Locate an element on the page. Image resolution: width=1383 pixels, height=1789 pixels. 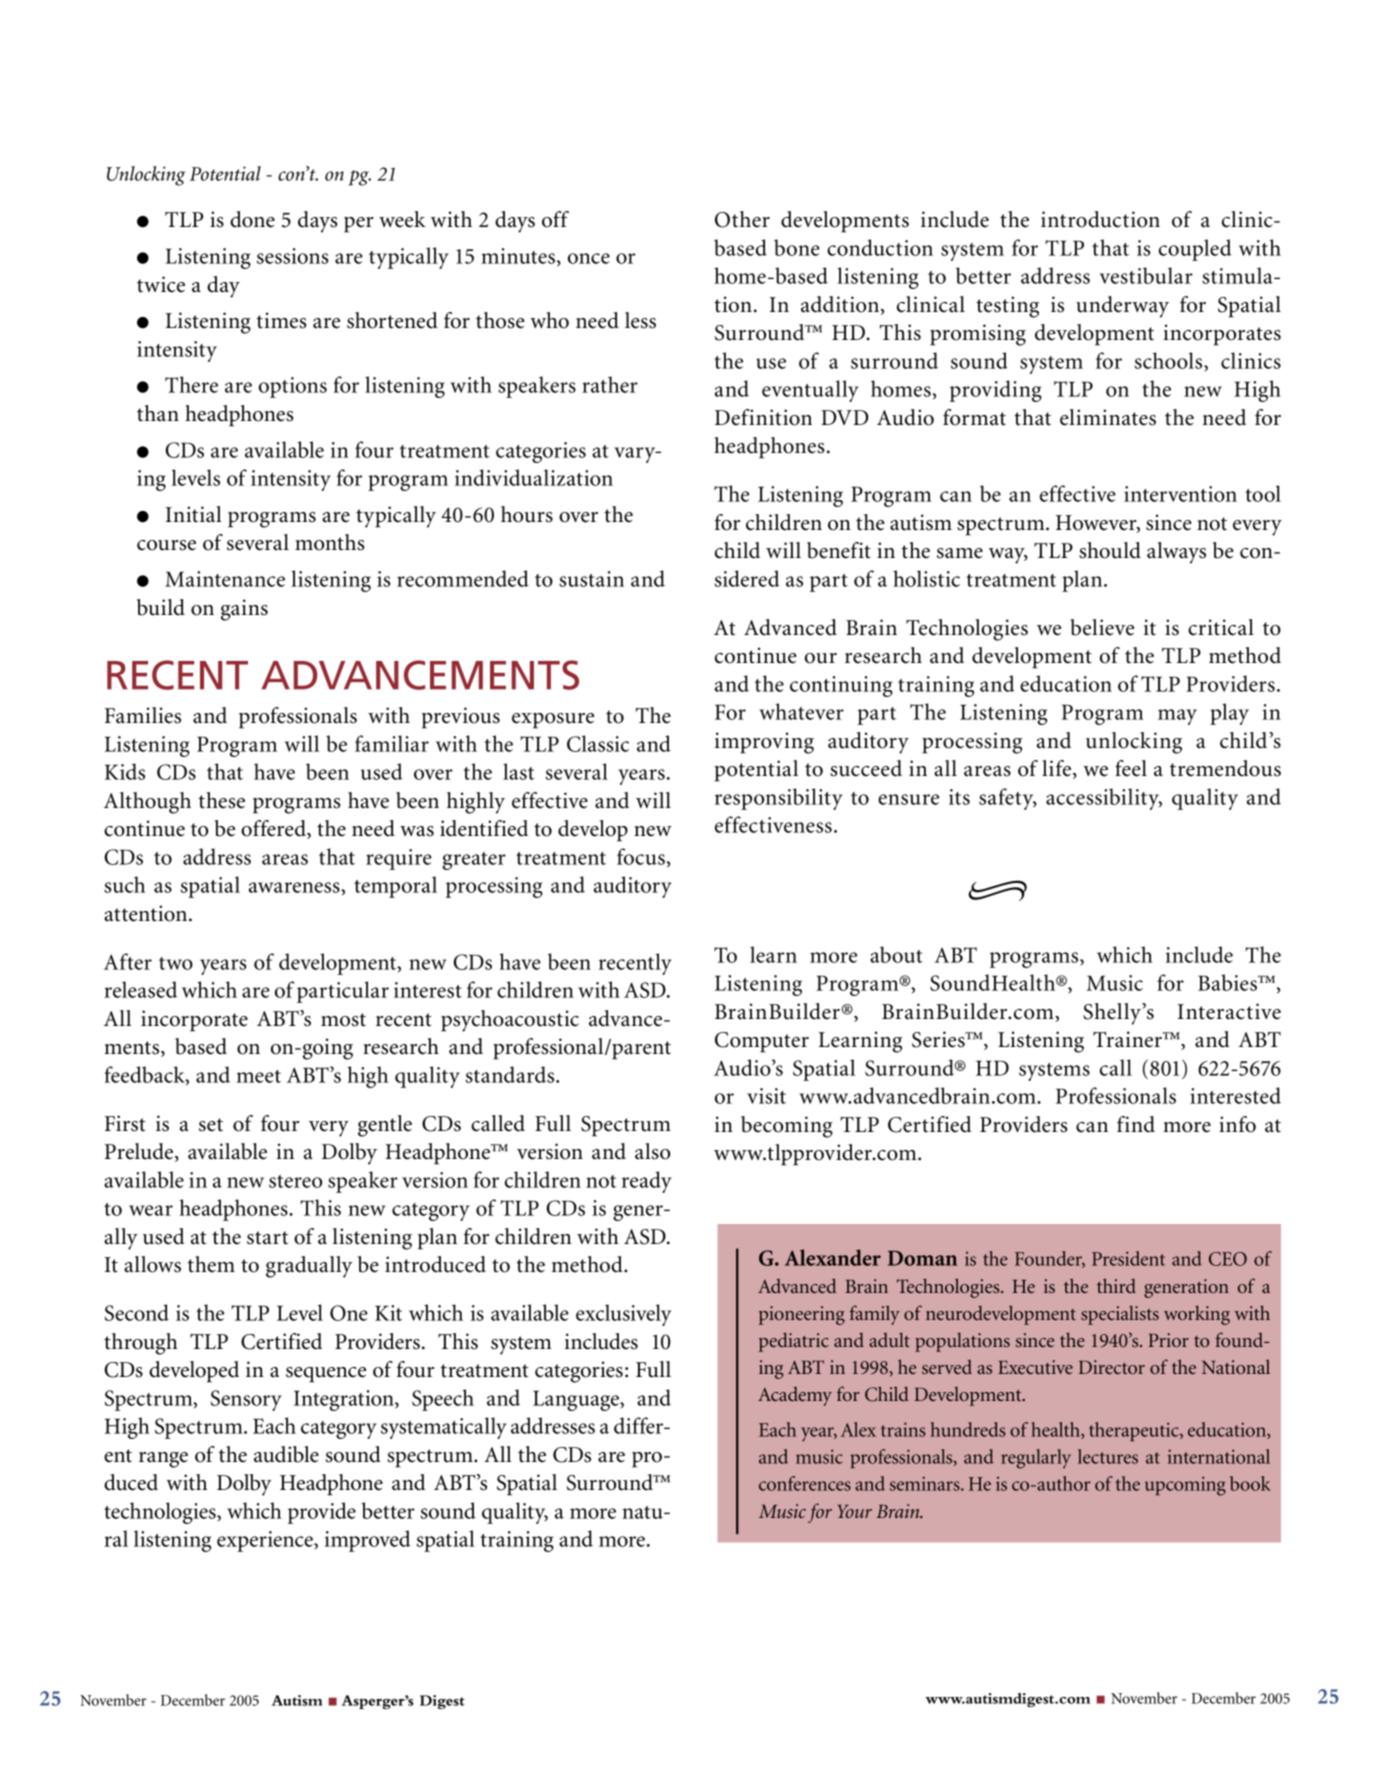
exclusively is located at coordinates (623, 1315).
